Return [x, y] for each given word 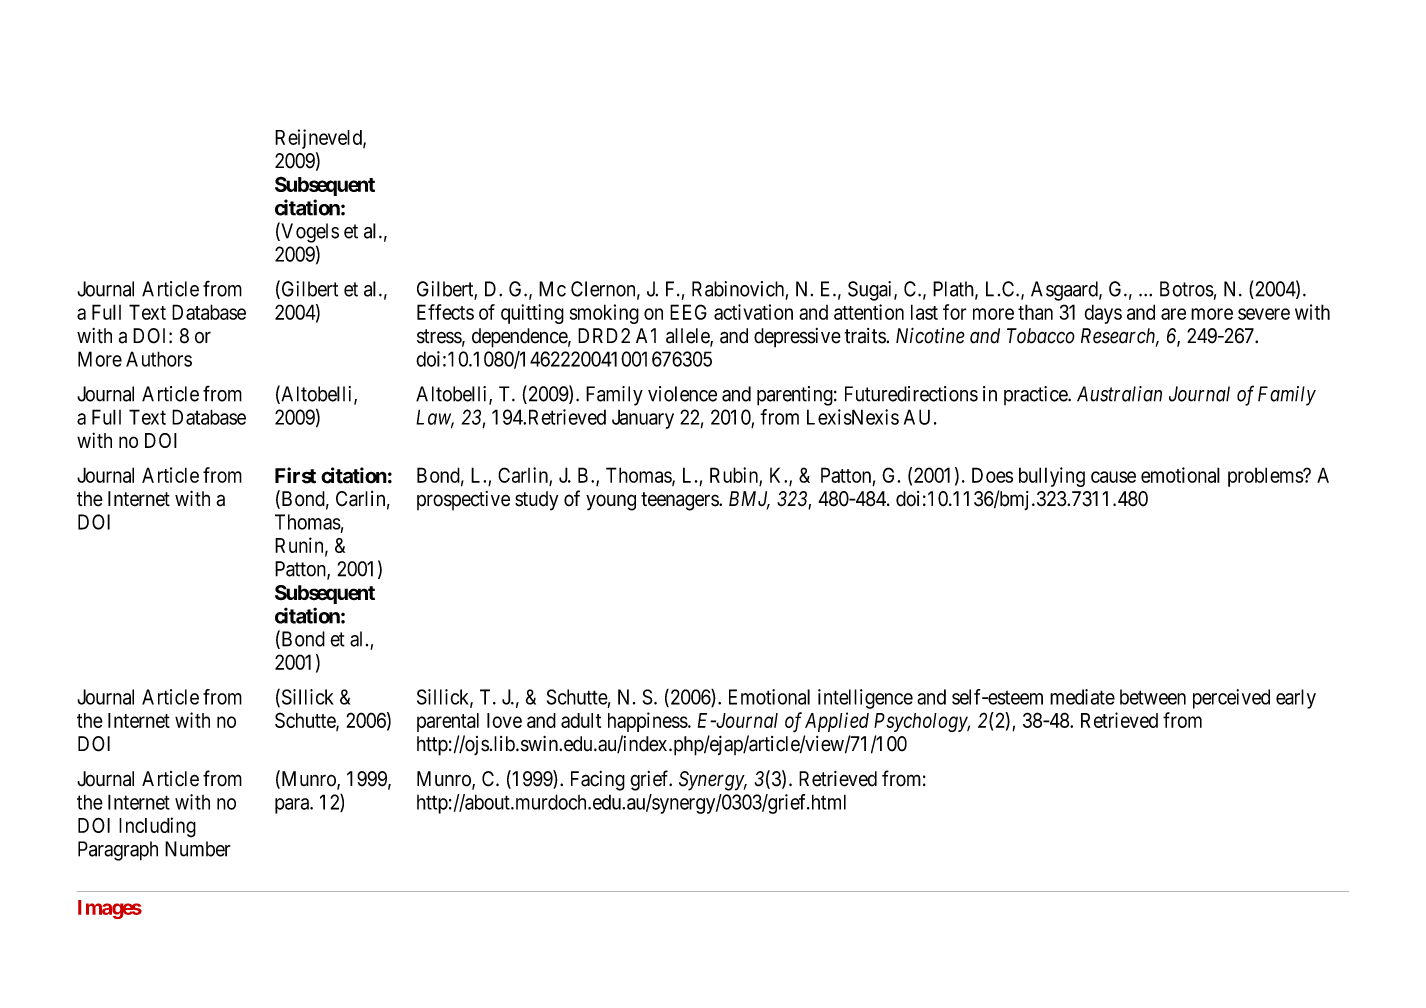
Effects [445, 312]
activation [753, 312]
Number [198, 849]
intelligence [865, 699]
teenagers [680, 501]
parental [448, 722]
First [295, 475]
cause [1113, 477]
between [1153, 697]
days [1103, 314]
